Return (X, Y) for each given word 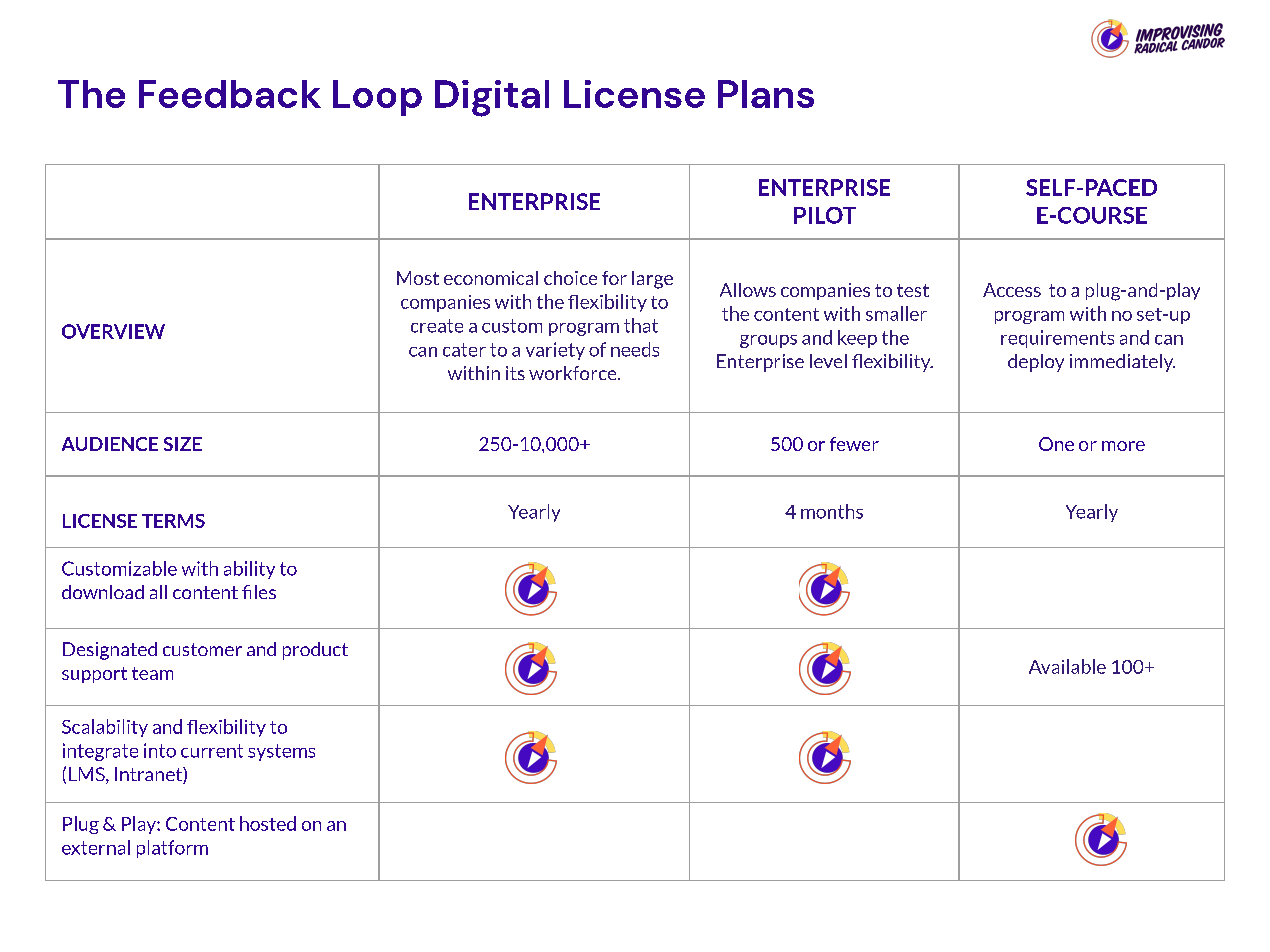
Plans (766, 94)
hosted (268, 823)
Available (1067, 666)
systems (281, 752)
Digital (492, 98)
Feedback (230, 94)
